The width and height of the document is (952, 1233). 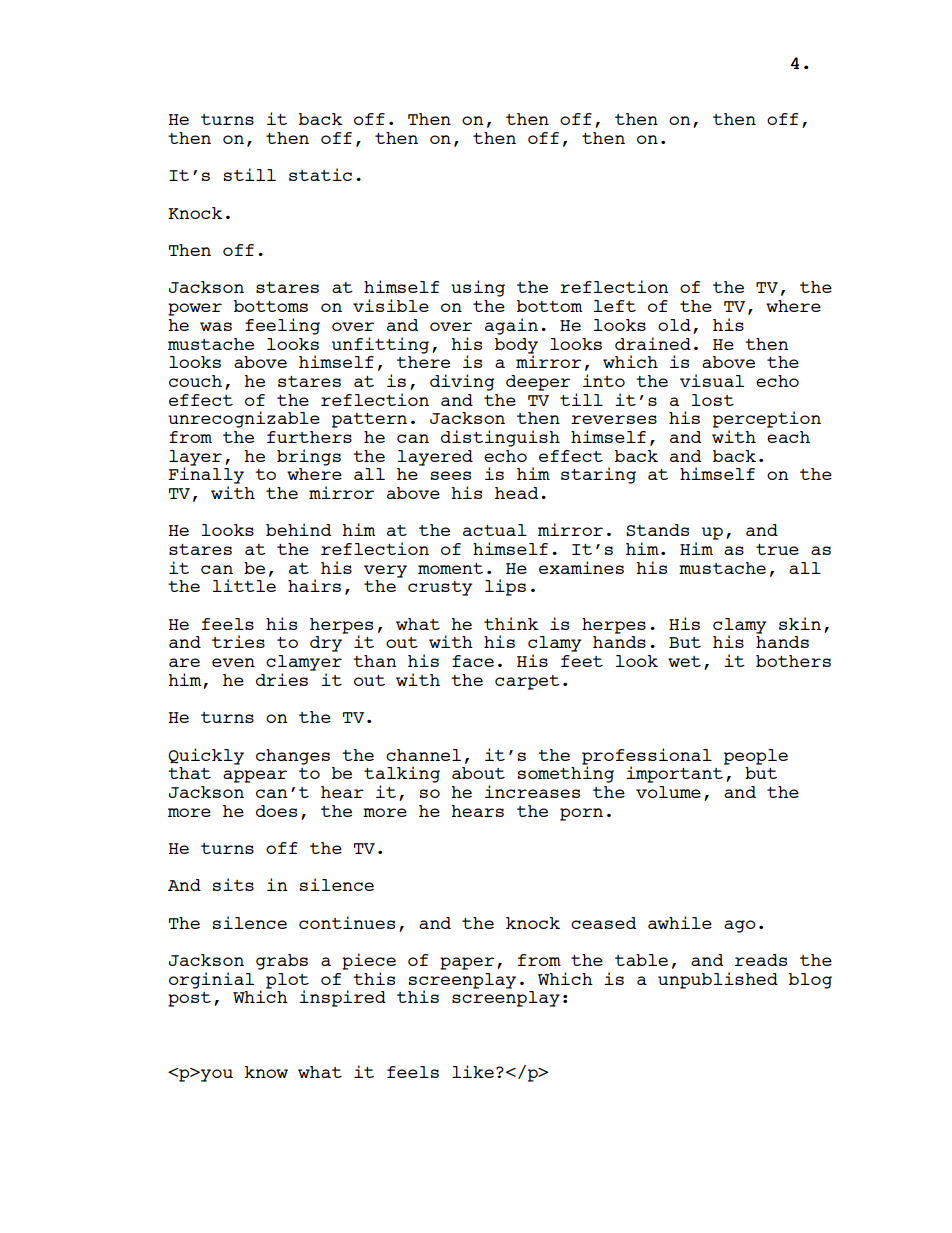 What do you see at coordinates (478, 288) in the document?
I see `using` at bounding box center [478, 288].
